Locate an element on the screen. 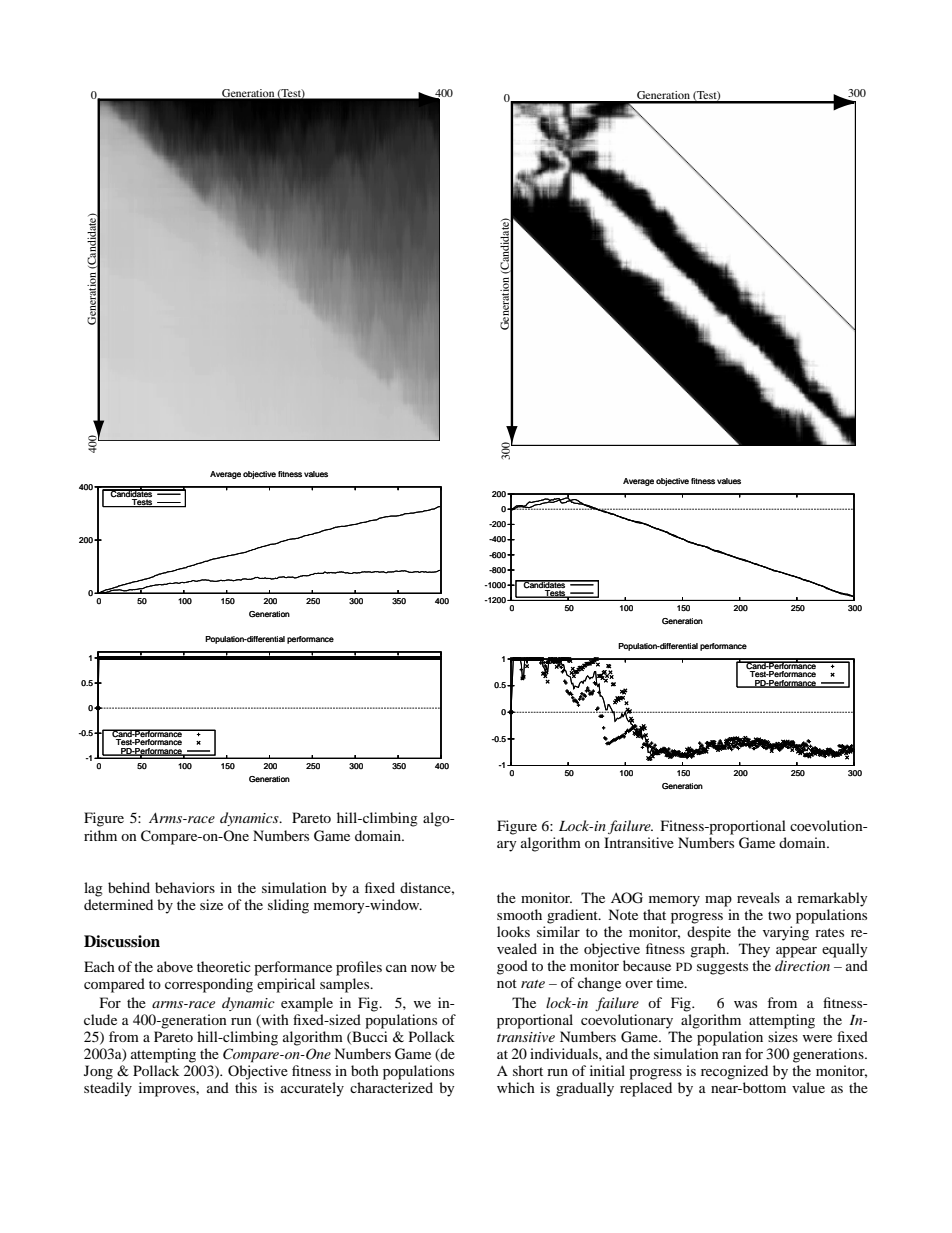 The height and width of the screenshot is (1233, 952). behaviors is located at coordinates (185, 887).
